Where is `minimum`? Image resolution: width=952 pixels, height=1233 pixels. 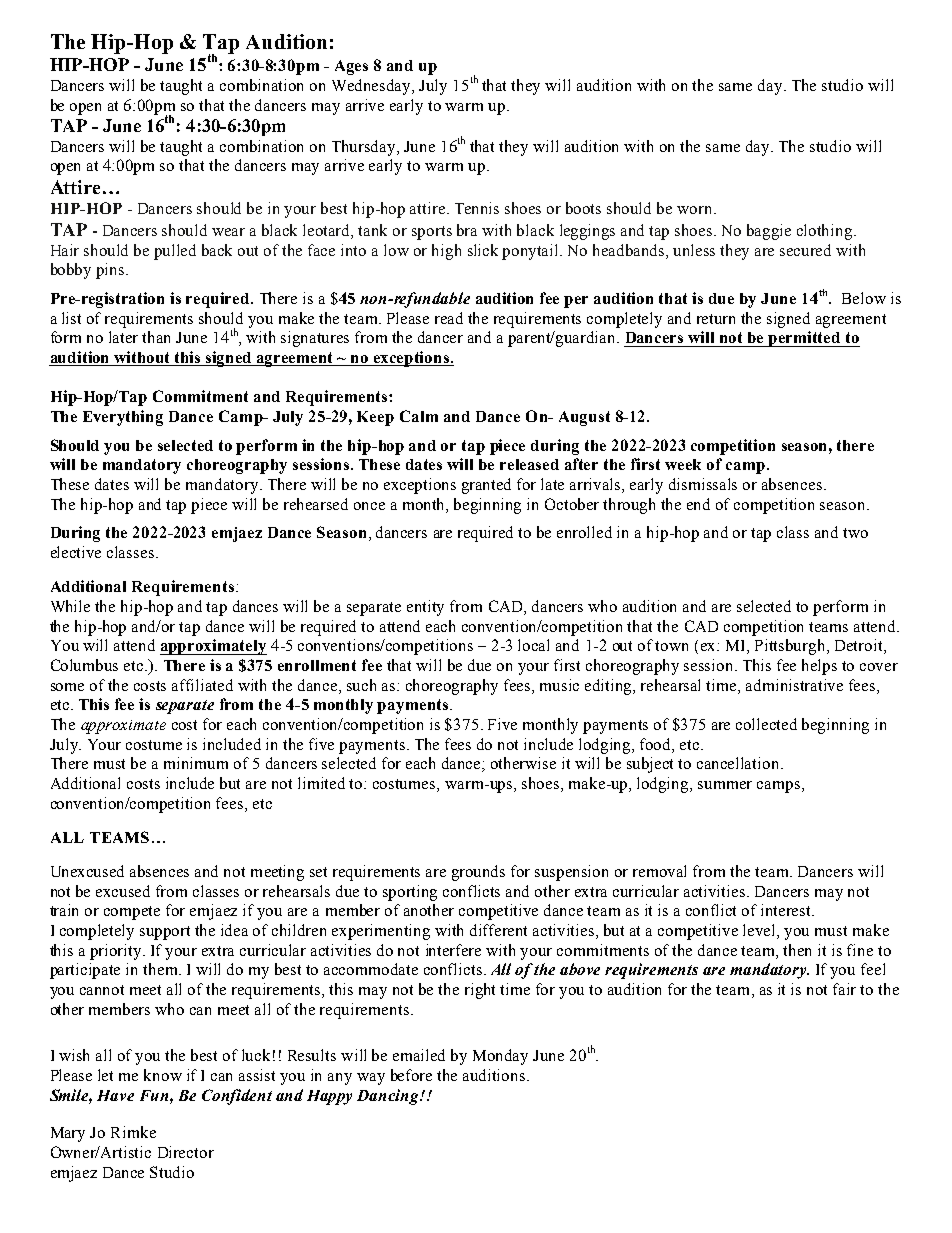
minimum is located at coordinates (196, 763).
